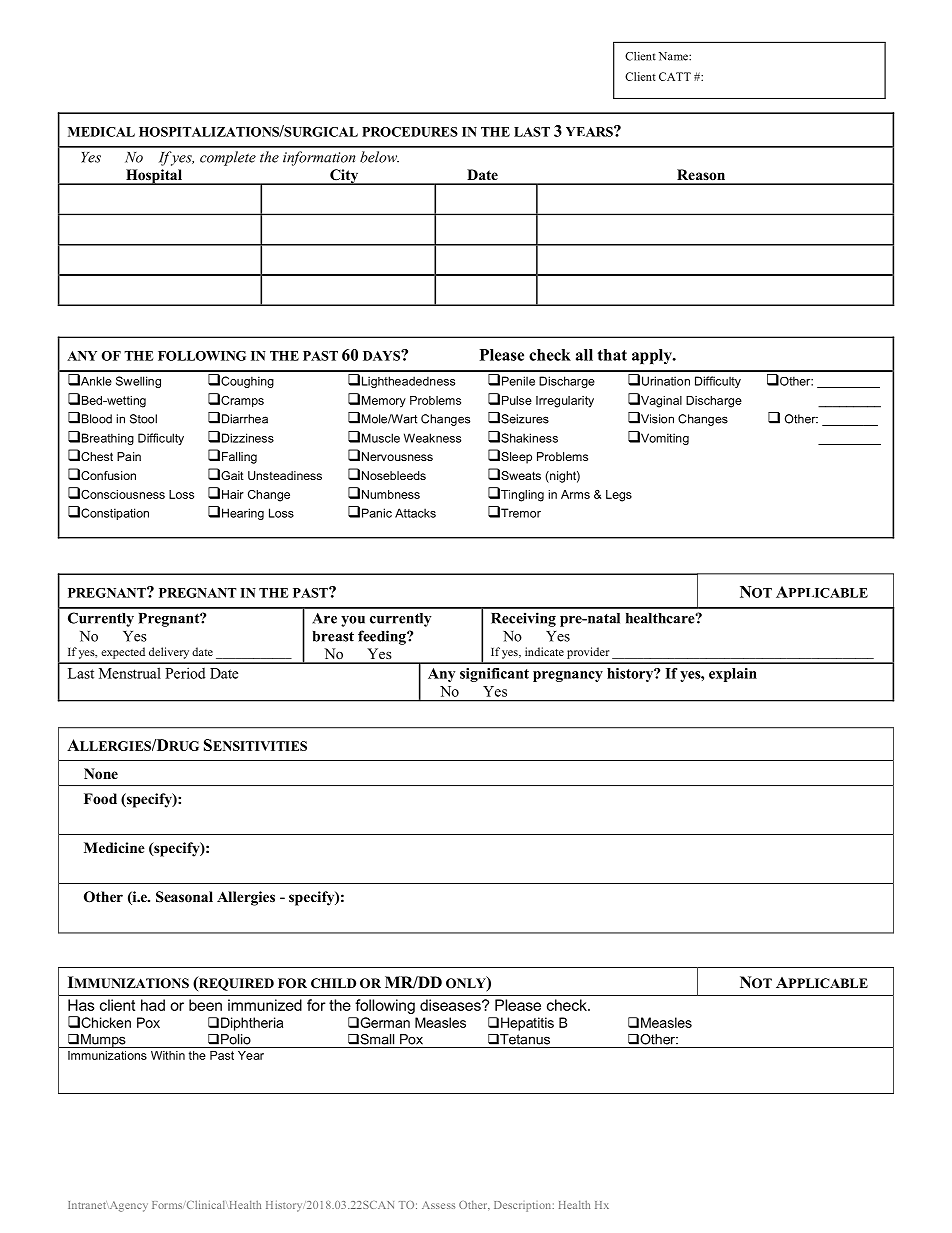 The width and height of the image is (952, 1233). I want to click on delivery, so click(169, 653).
